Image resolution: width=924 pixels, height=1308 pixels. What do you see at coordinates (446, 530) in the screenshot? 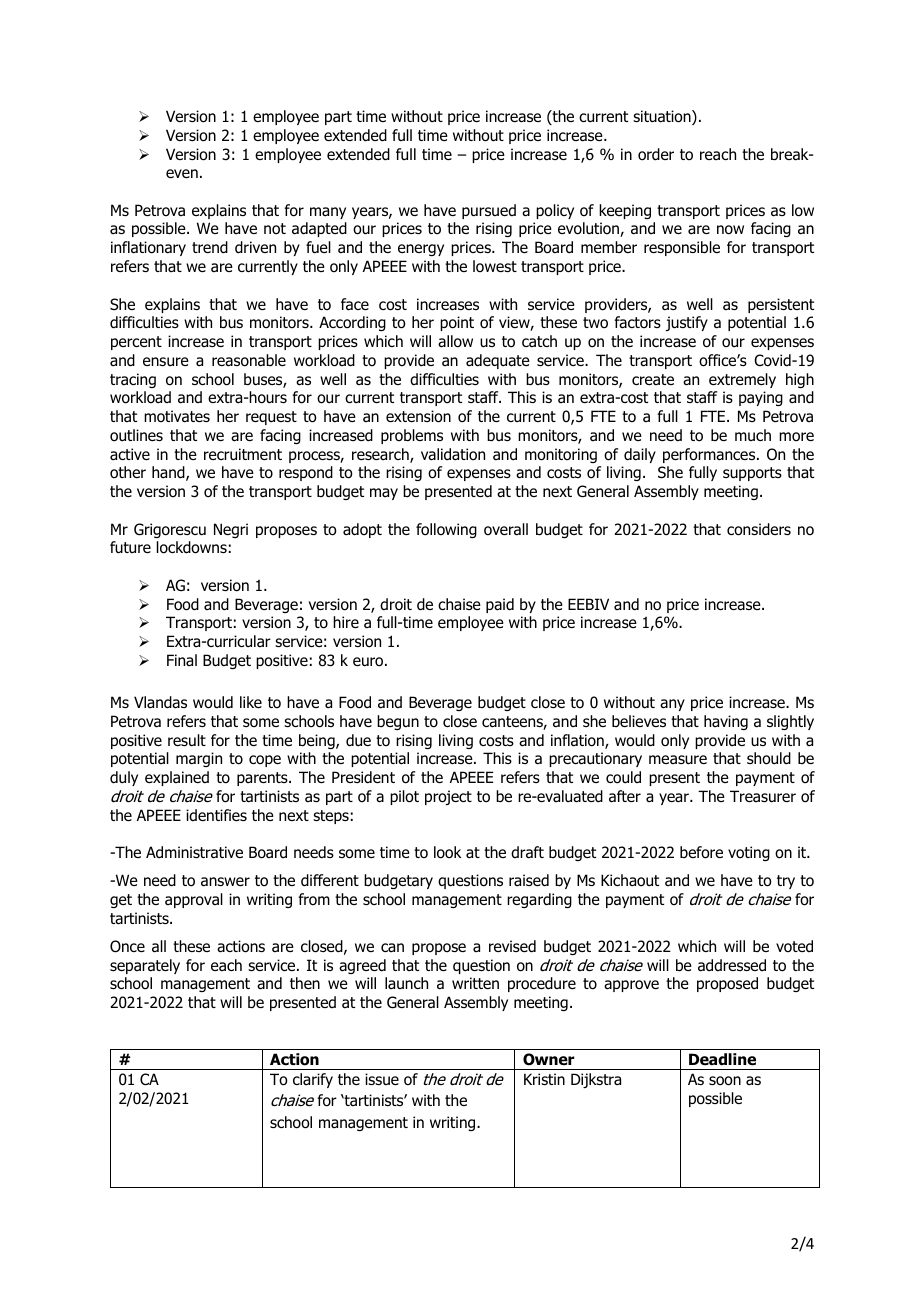
I see `following` at bounding box center [446, 530].
